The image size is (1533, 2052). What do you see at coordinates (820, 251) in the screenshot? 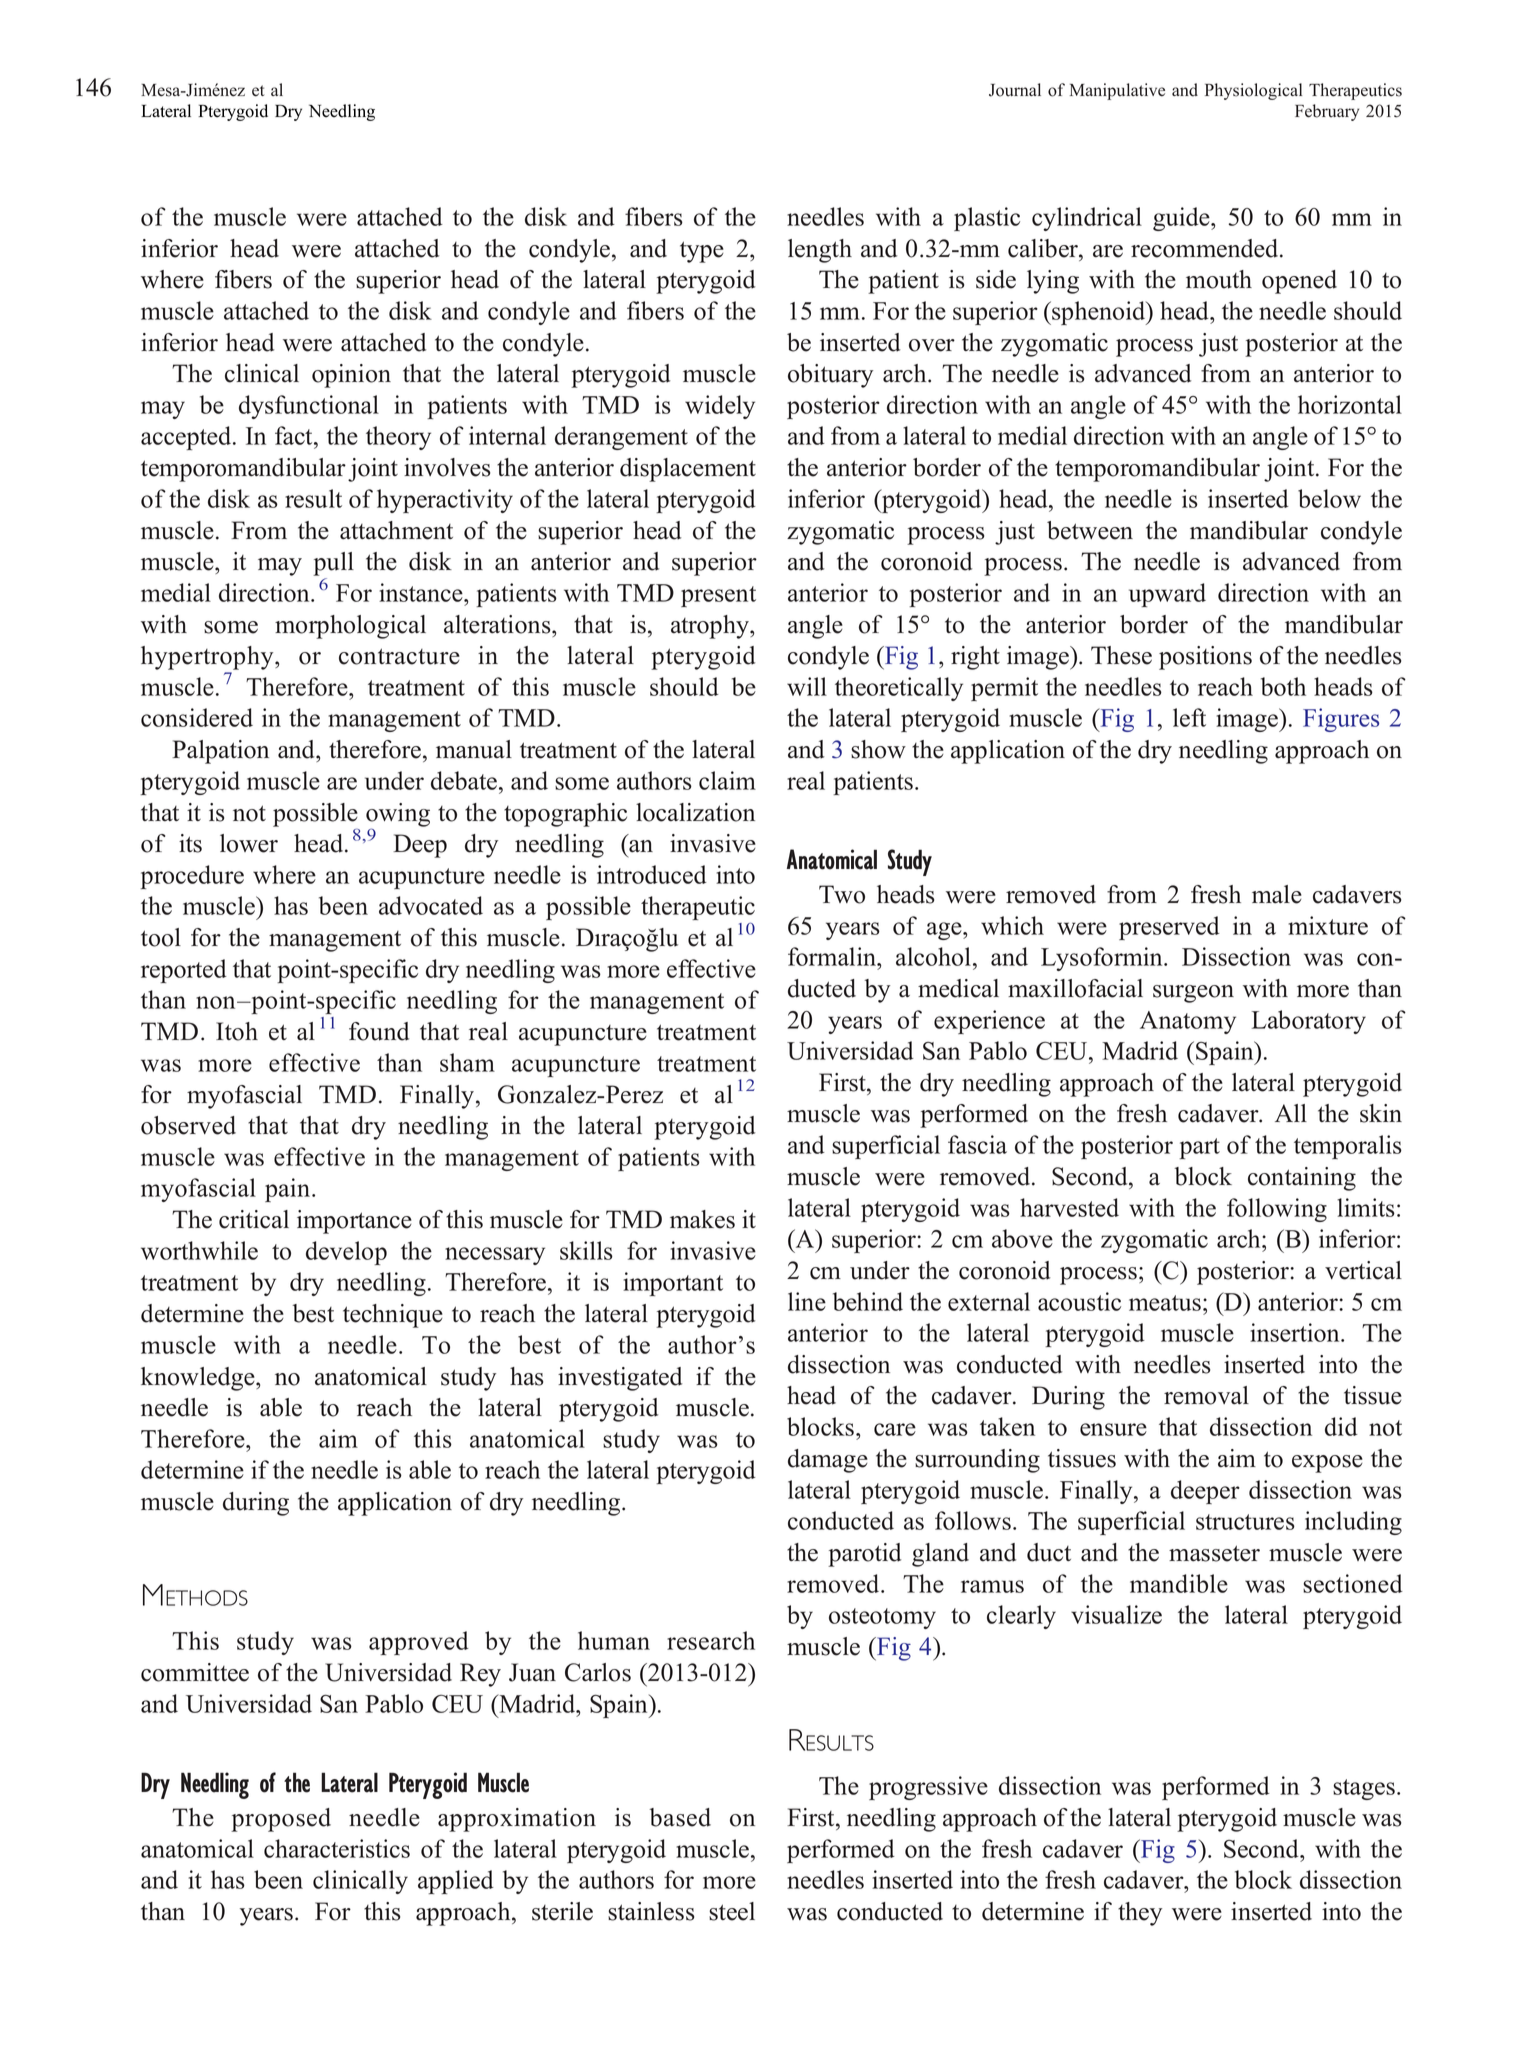
I see `length` at bounding box center [820, 251].
